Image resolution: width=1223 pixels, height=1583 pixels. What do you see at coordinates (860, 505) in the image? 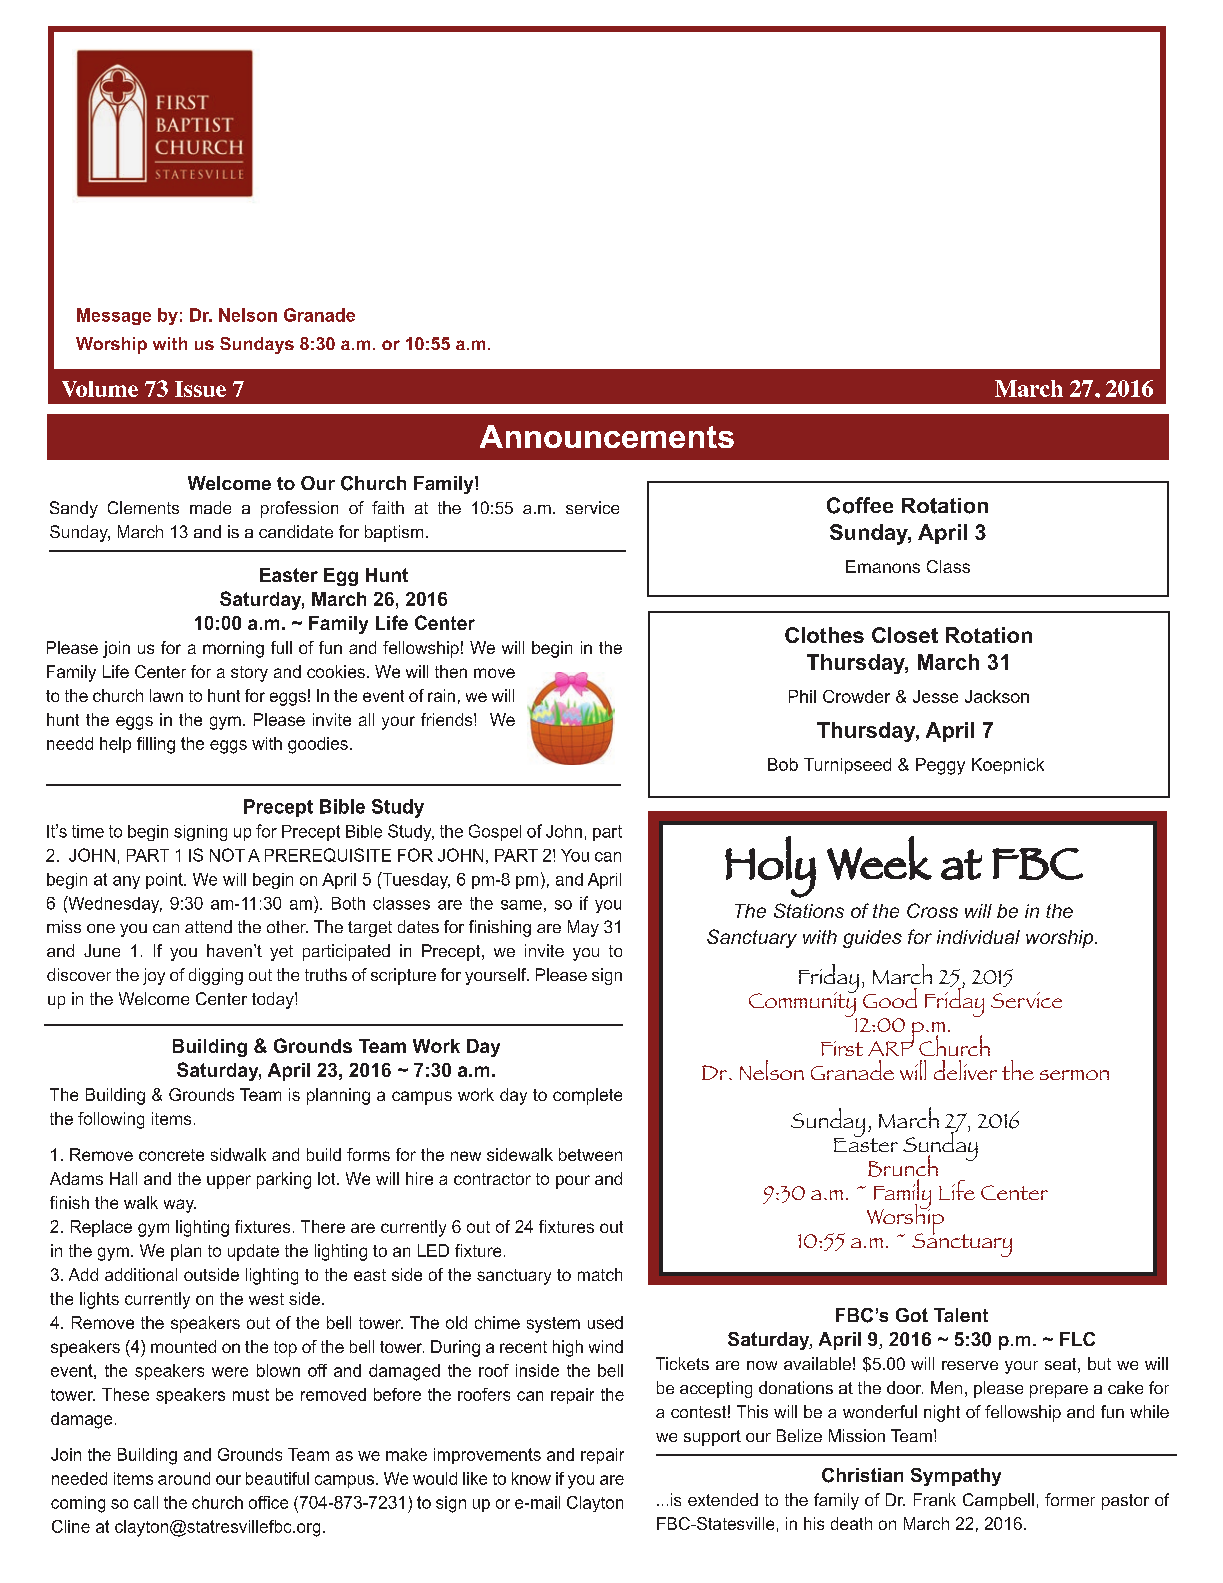
I see `Coffee` at bounding box center [860, 505].
